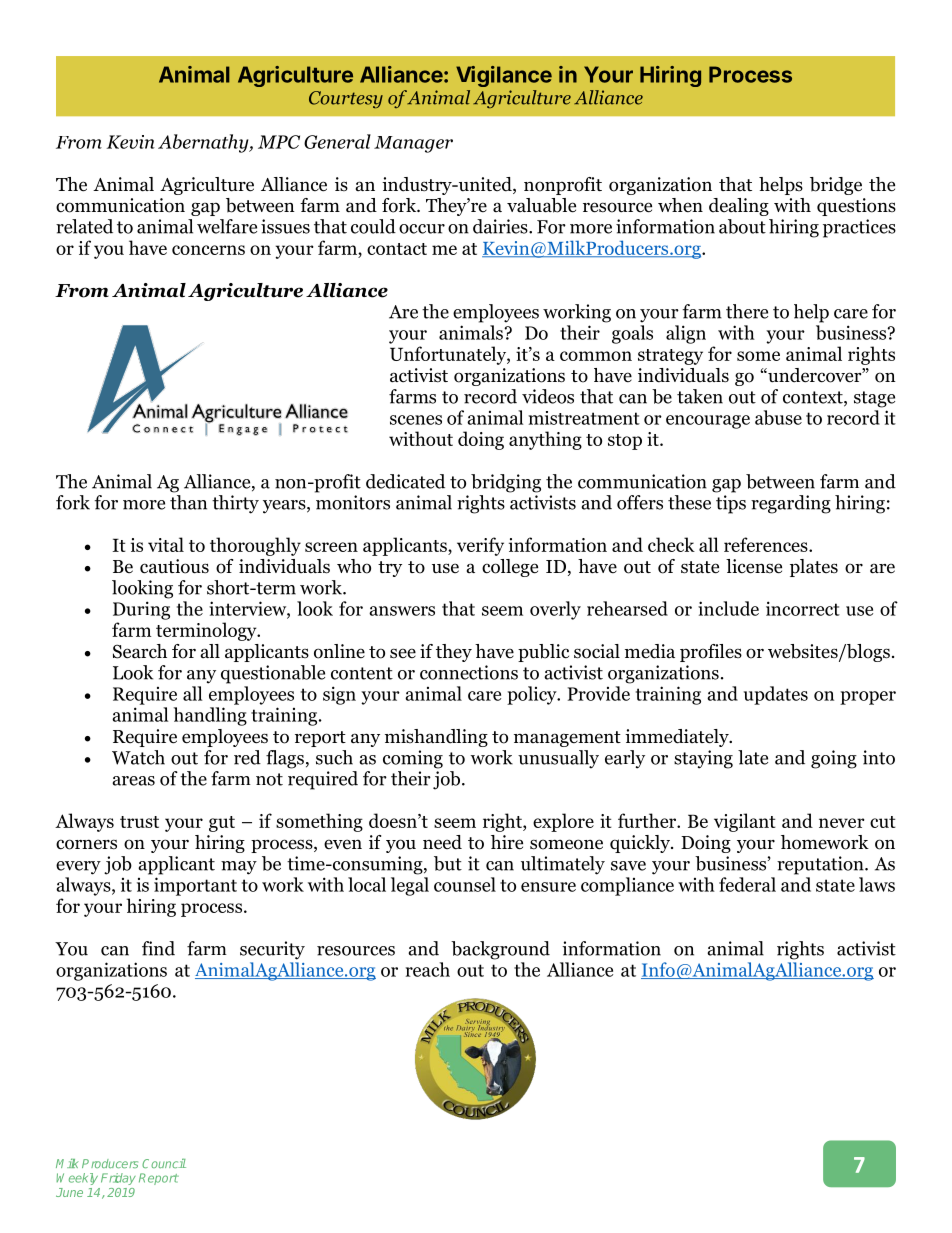 The height and width of the page is (1233, 952). I want to click on contact, so click(397, 249).
